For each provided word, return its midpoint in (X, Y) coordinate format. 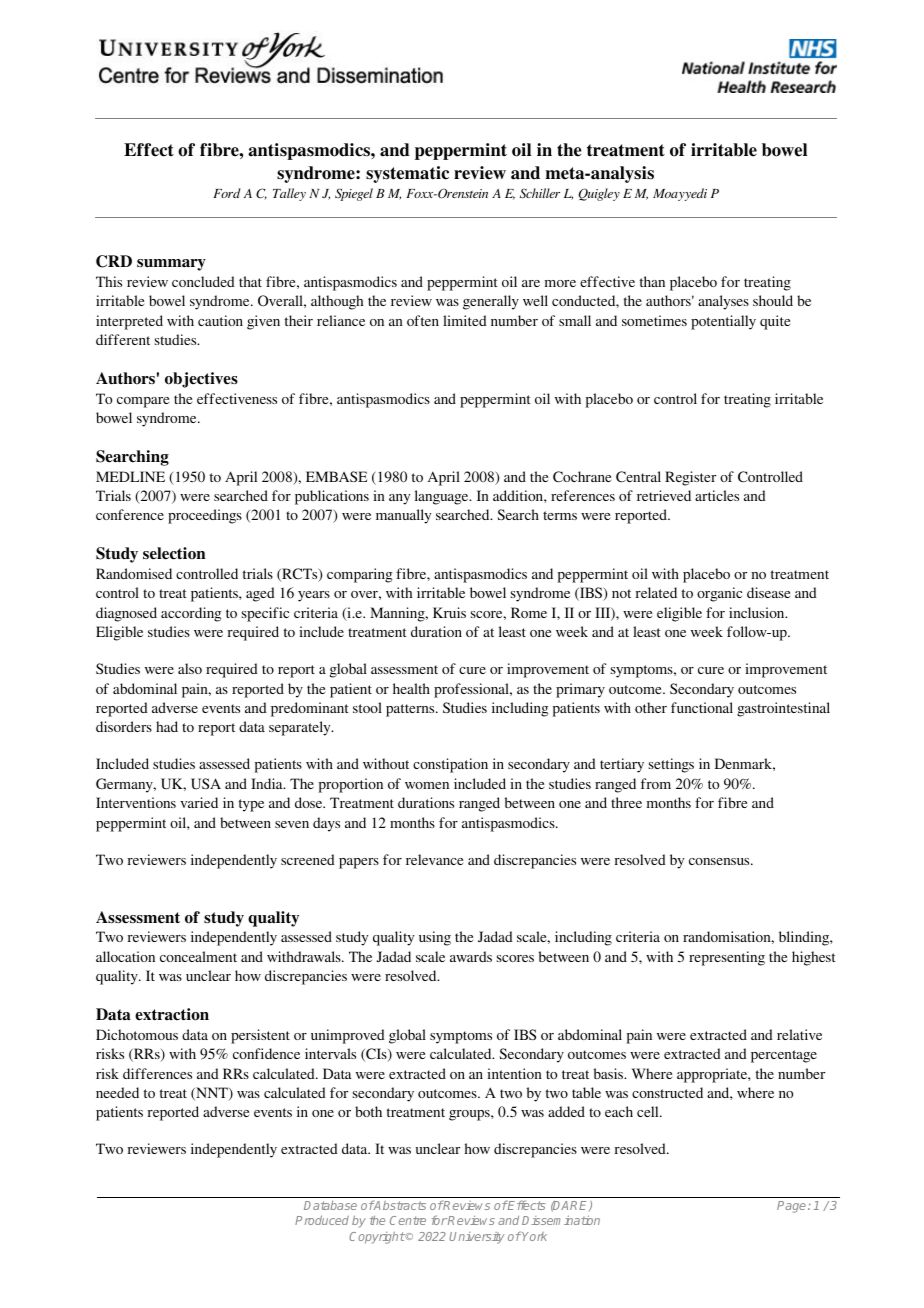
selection (174, 553)
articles (717, 495)
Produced (322, 1220)
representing (727, 958)
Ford (226, 193)
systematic (407, 174)
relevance (434, 859)
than (652, 281)
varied (199, 802)
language (443, 497)
